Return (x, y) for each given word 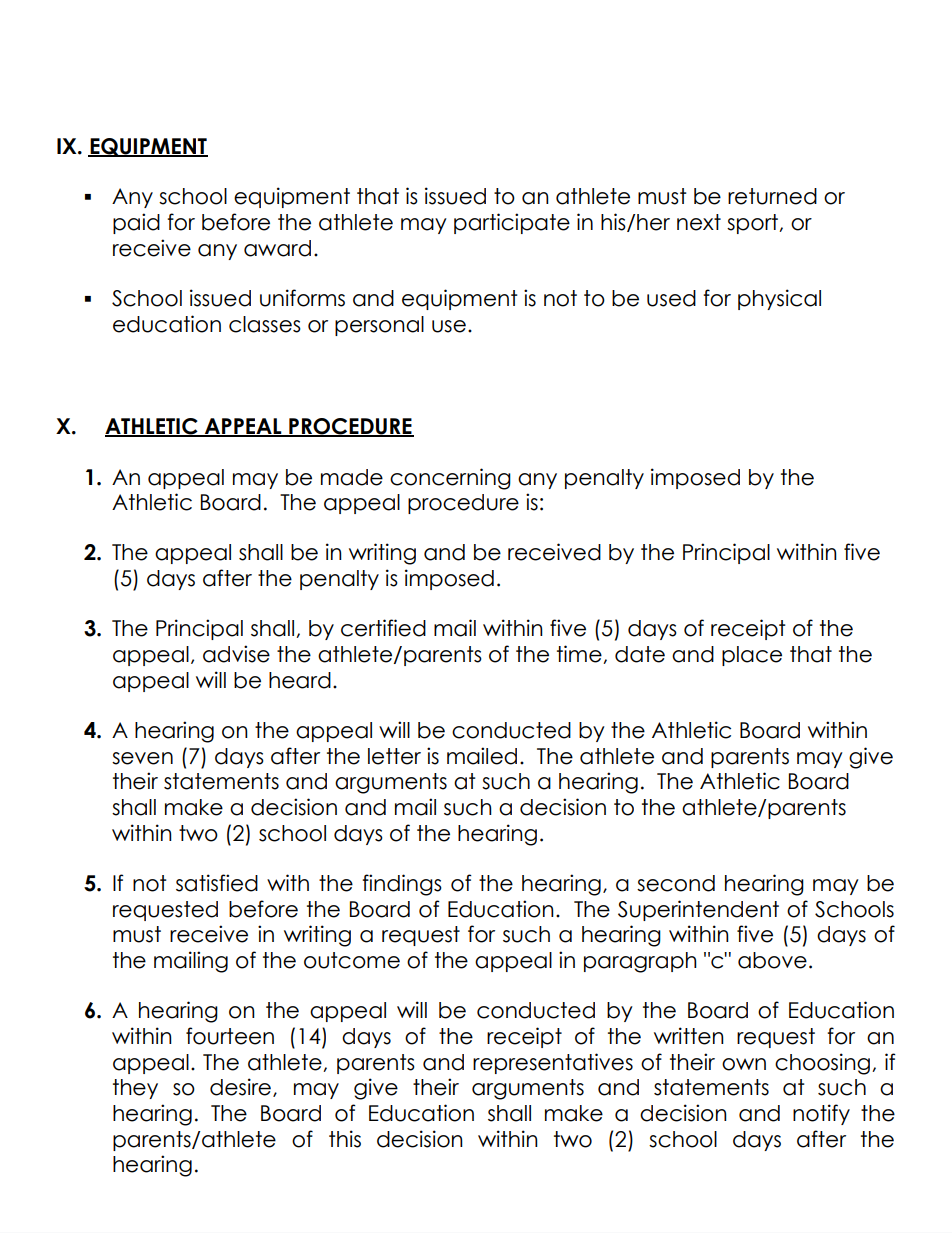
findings (402, 885)
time (580, 654)
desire (240, 1087)
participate (512, 223)
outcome (352, 960)
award (277, 248)
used (671, 298)
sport (754, 224)
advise (236, 654)
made (352, 477)
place (752, 656)
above (772, 960)
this (345, 1139)
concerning (450, 479)
